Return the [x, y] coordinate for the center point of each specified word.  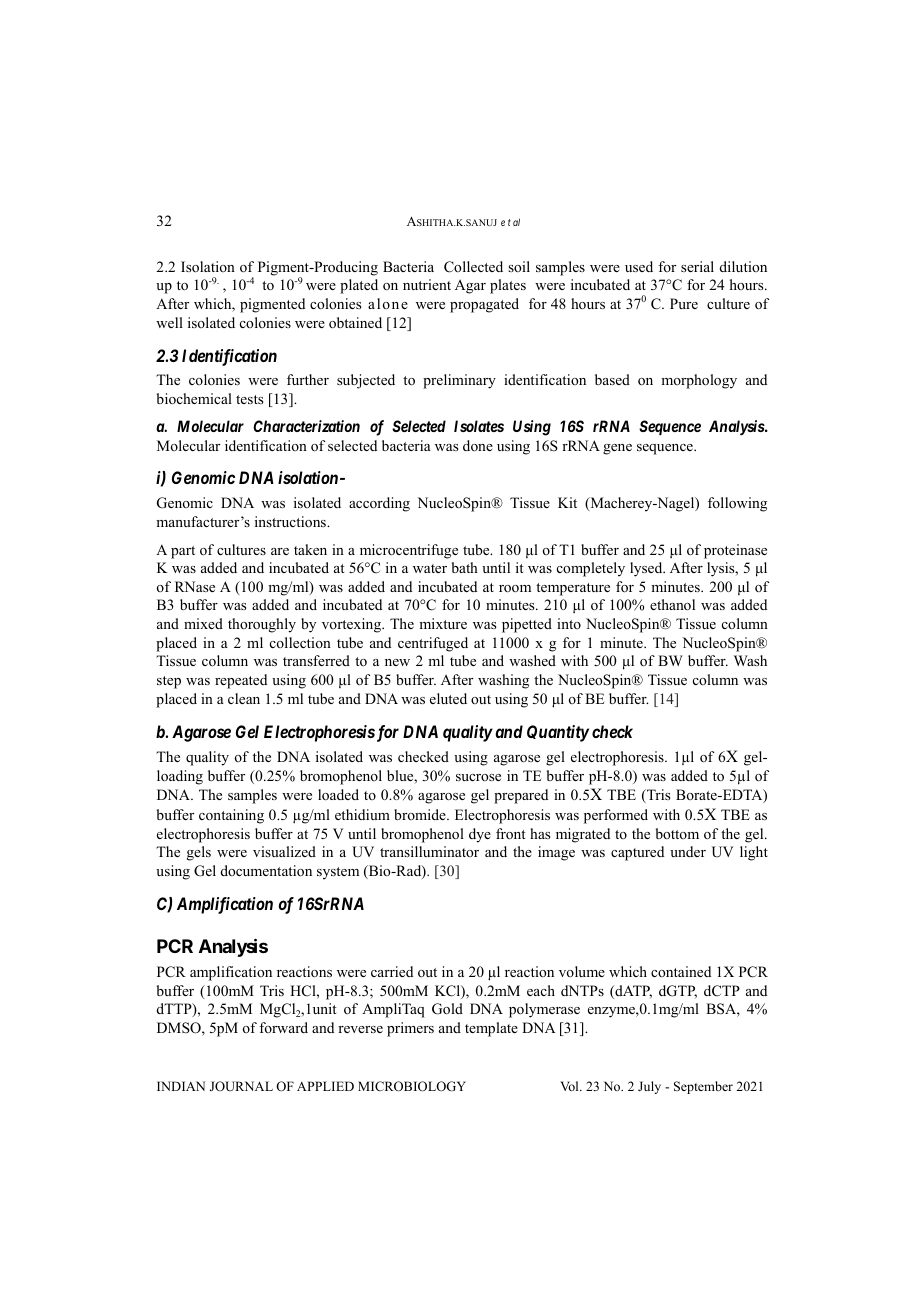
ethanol [672, 604]
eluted [448, 698]
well [169, 322]
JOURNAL [241, 1086]
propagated [484, 305]
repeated [241, 681]
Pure [684, 303]
